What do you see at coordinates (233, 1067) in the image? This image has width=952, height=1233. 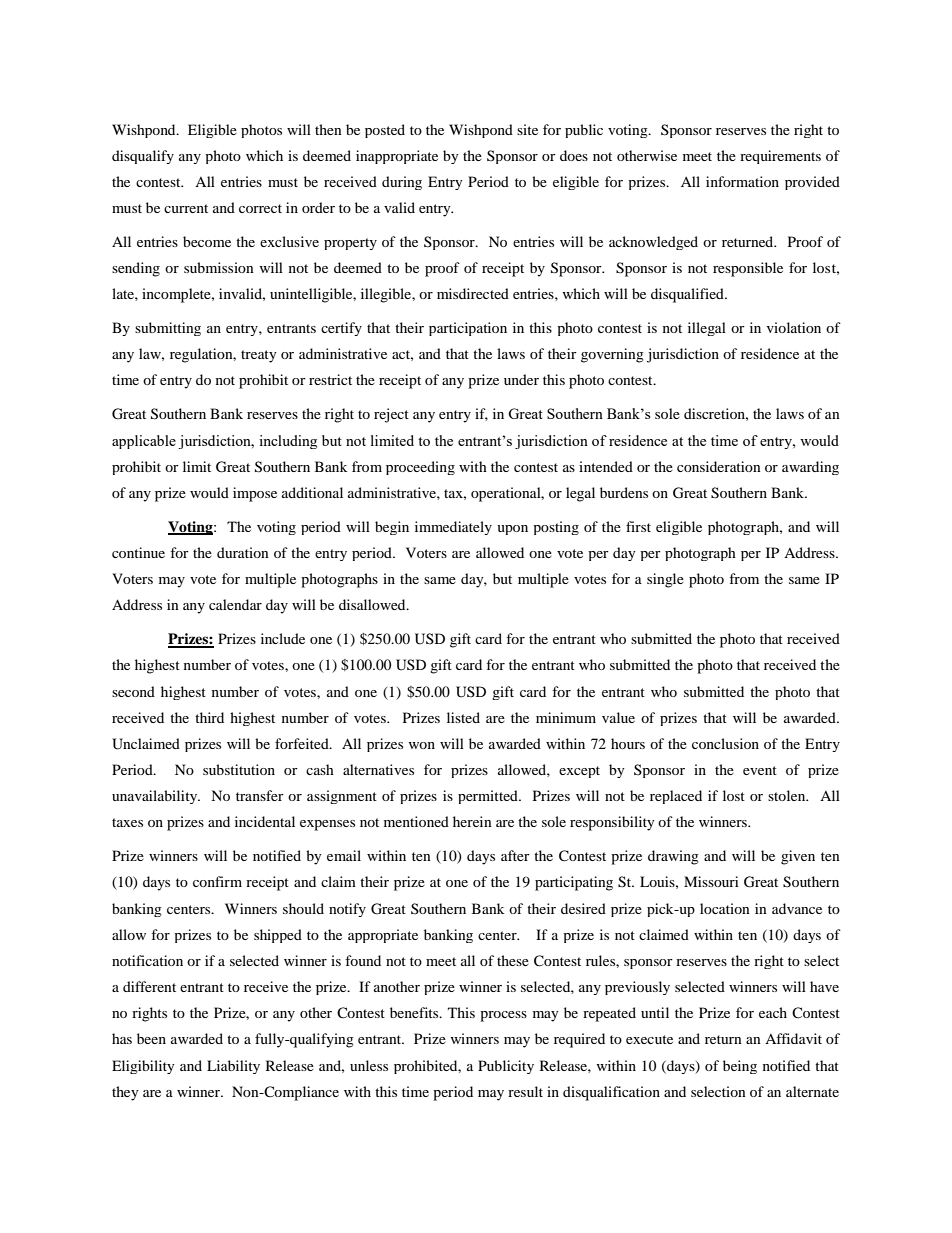 I see `Liability` at bounding box center [233, 1067].
